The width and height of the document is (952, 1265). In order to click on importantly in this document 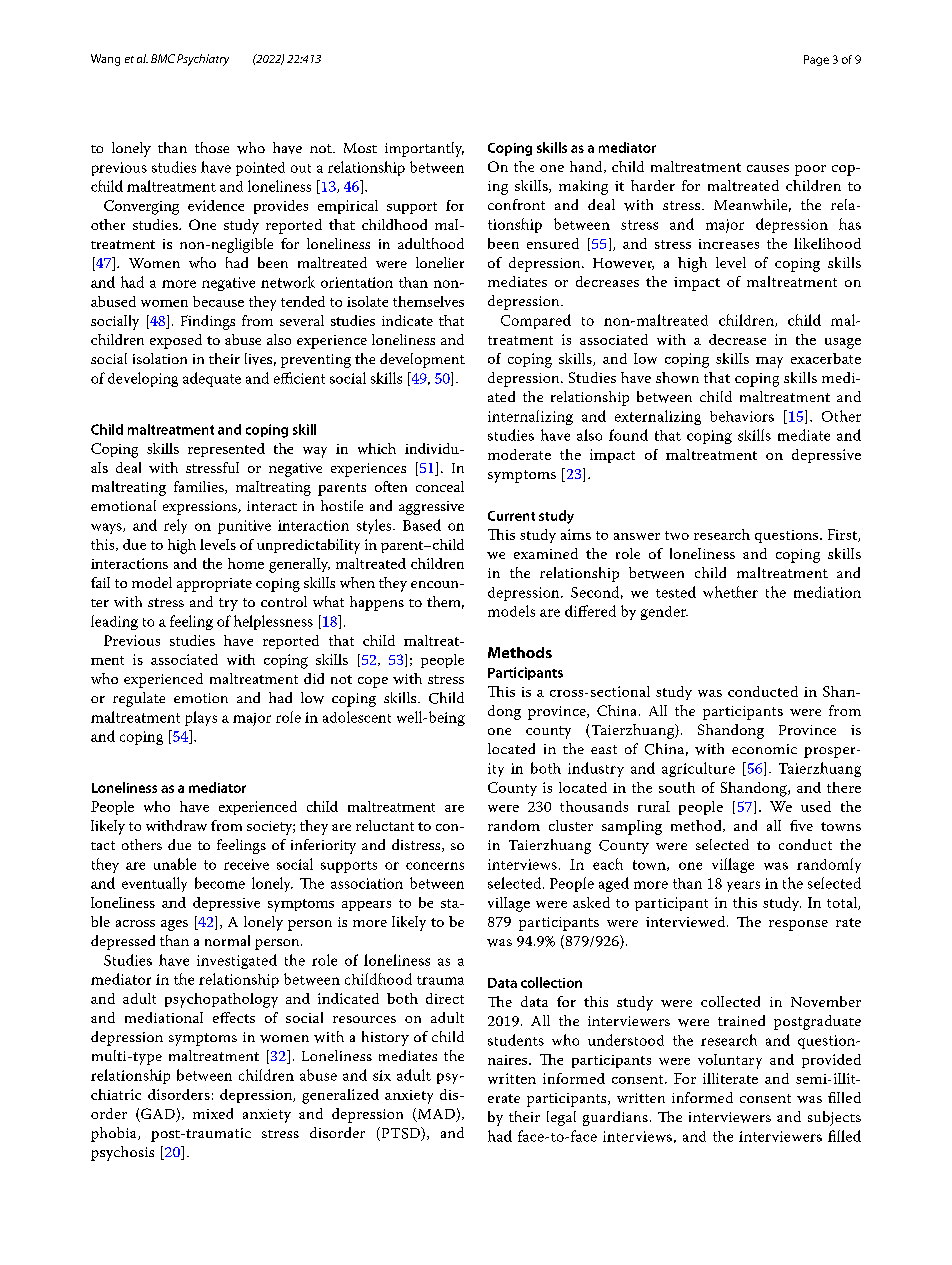, I will do `click(424, 149)`.
